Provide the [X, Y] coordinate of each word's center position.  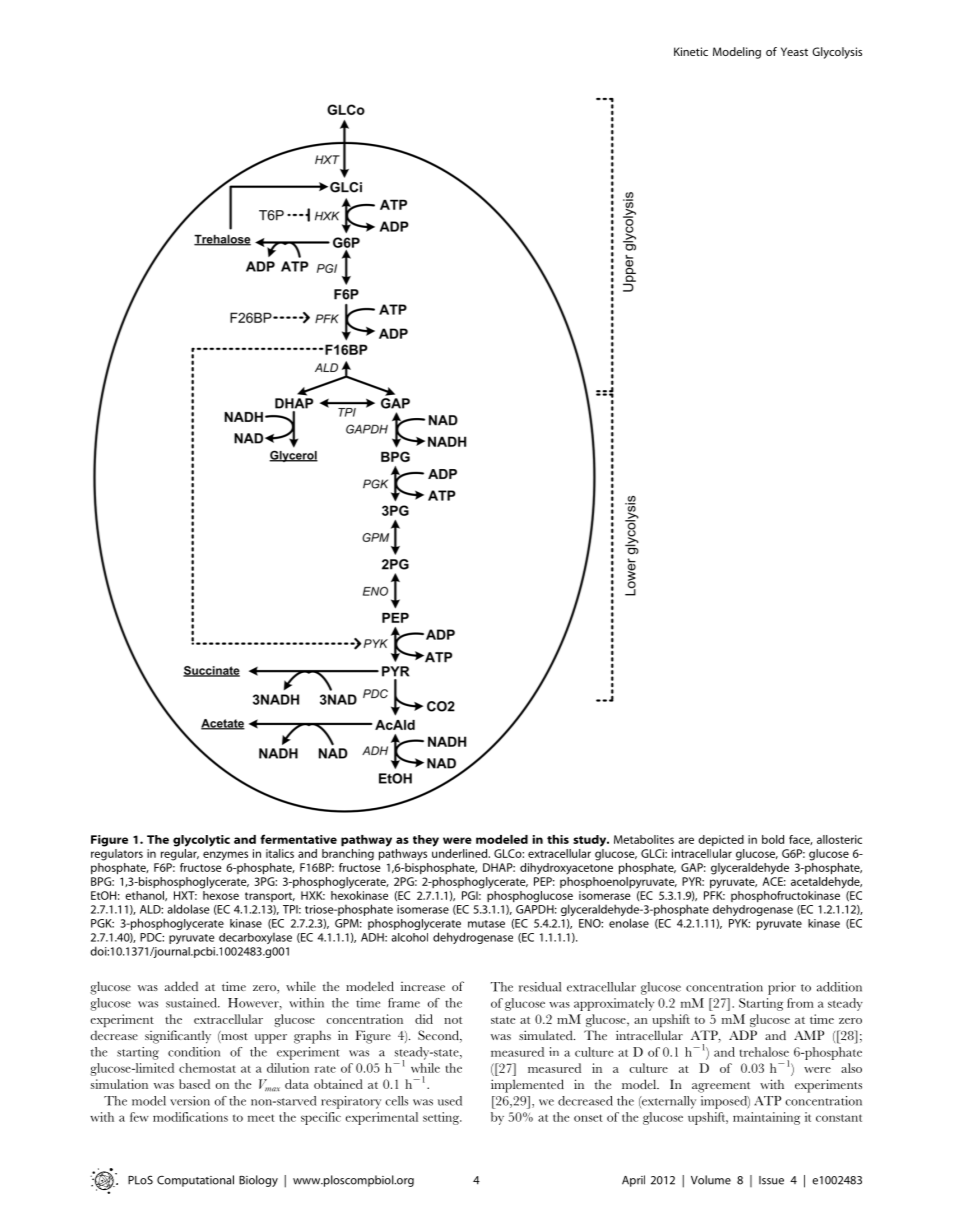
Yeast [794, 51]
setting [442, 1118]
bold [773, 839]
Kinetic [691, 51]
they [426, 841]
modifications [190, 1117]
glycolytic [201, 841]
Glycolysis [837, 53]
